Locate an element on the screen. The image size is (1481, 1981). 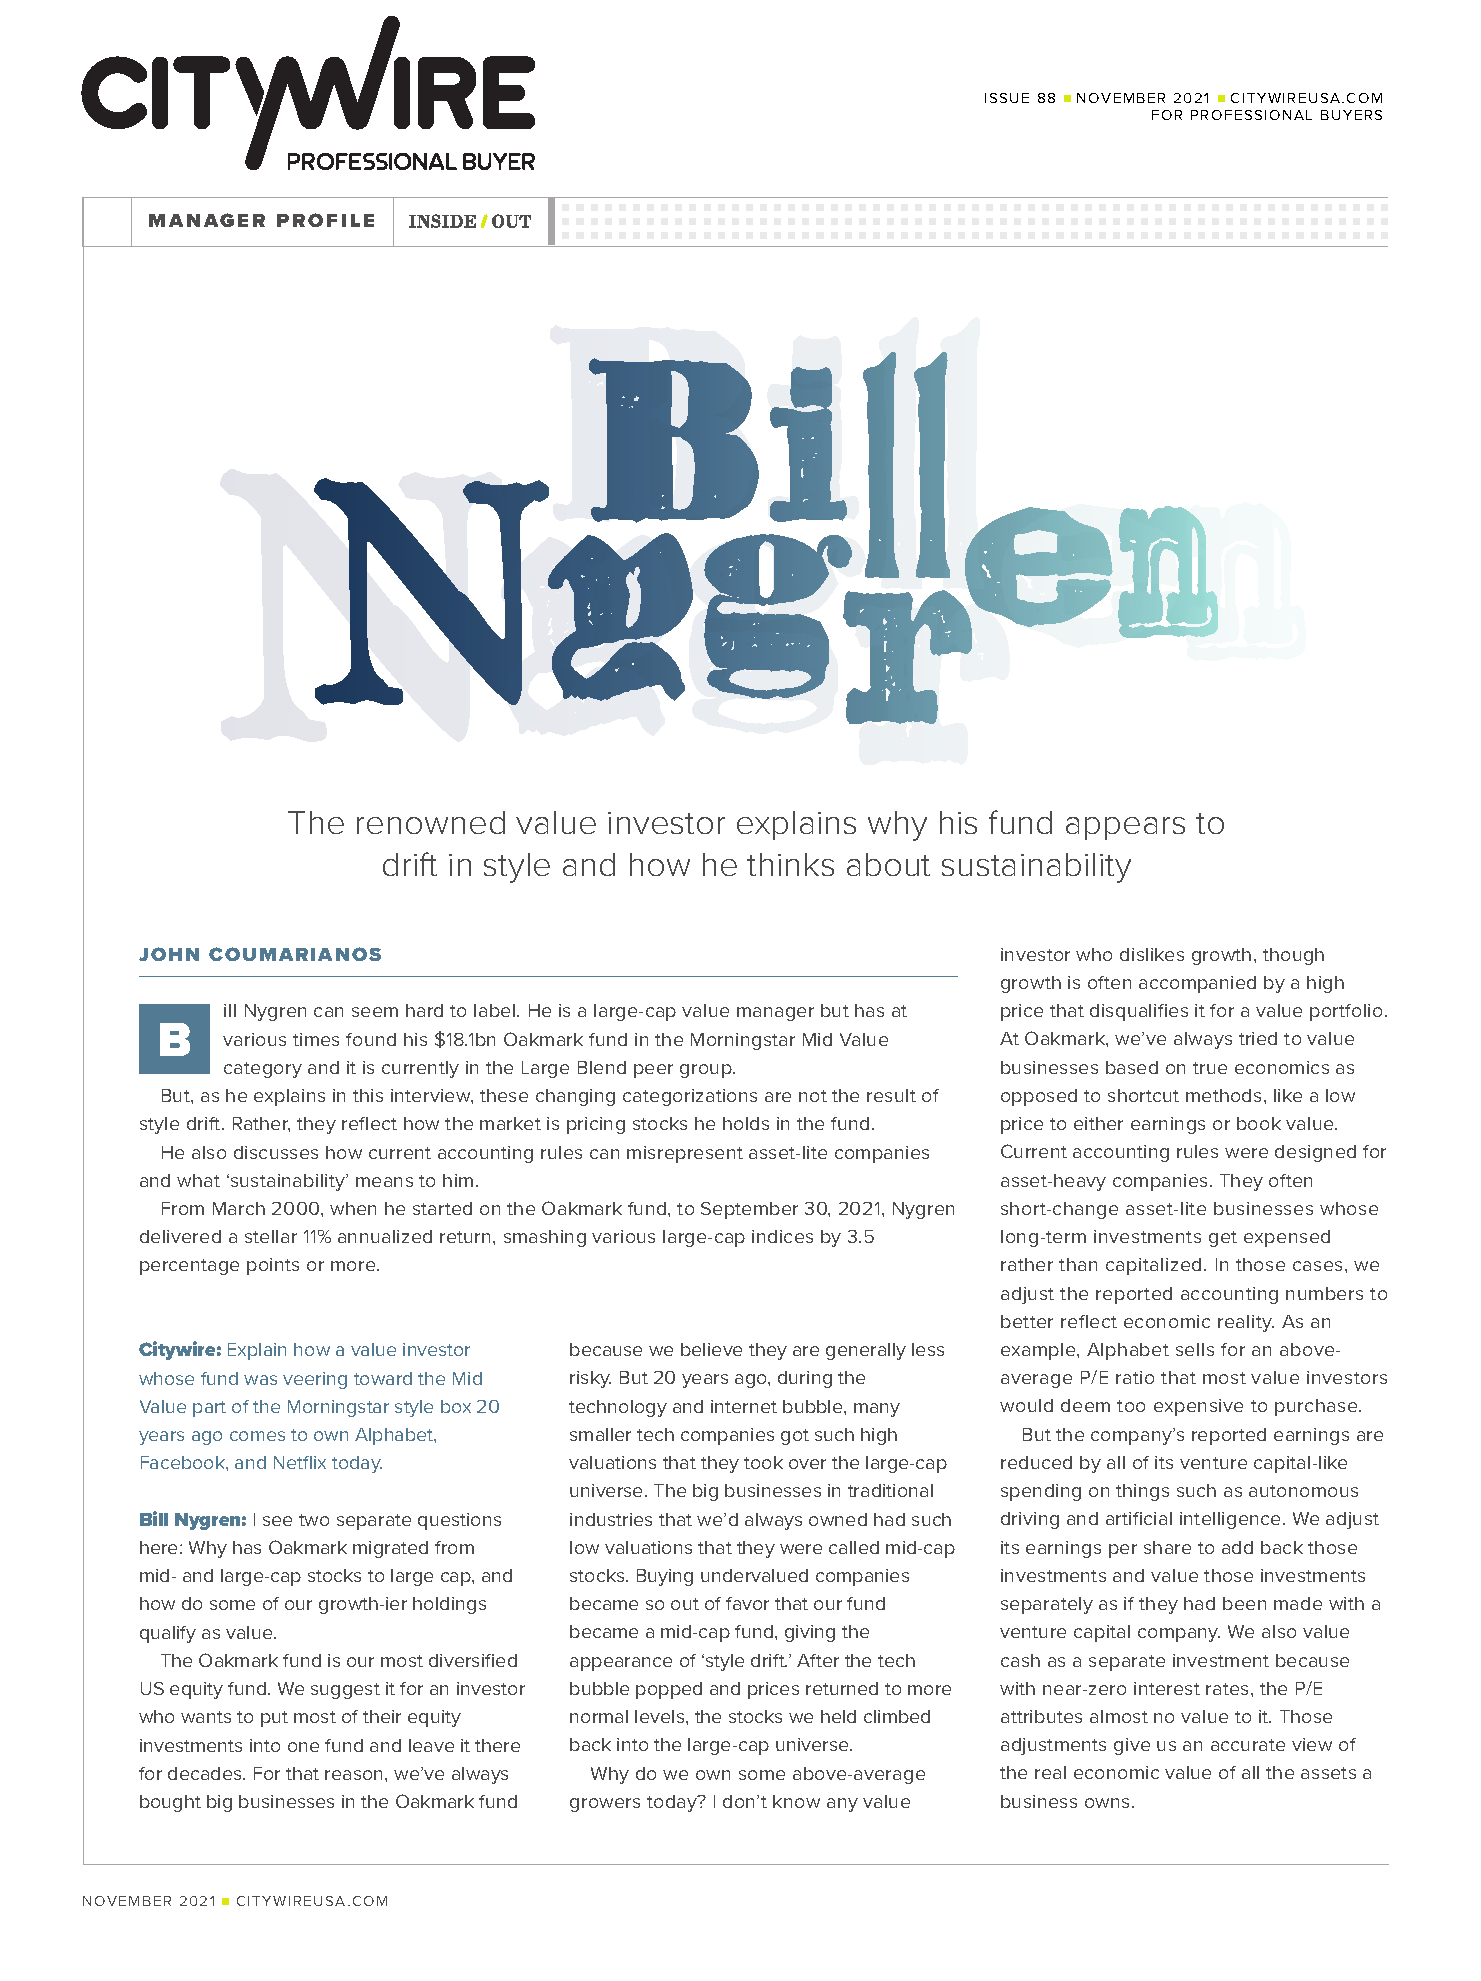
thinks is located at coordinates (790, 864).
